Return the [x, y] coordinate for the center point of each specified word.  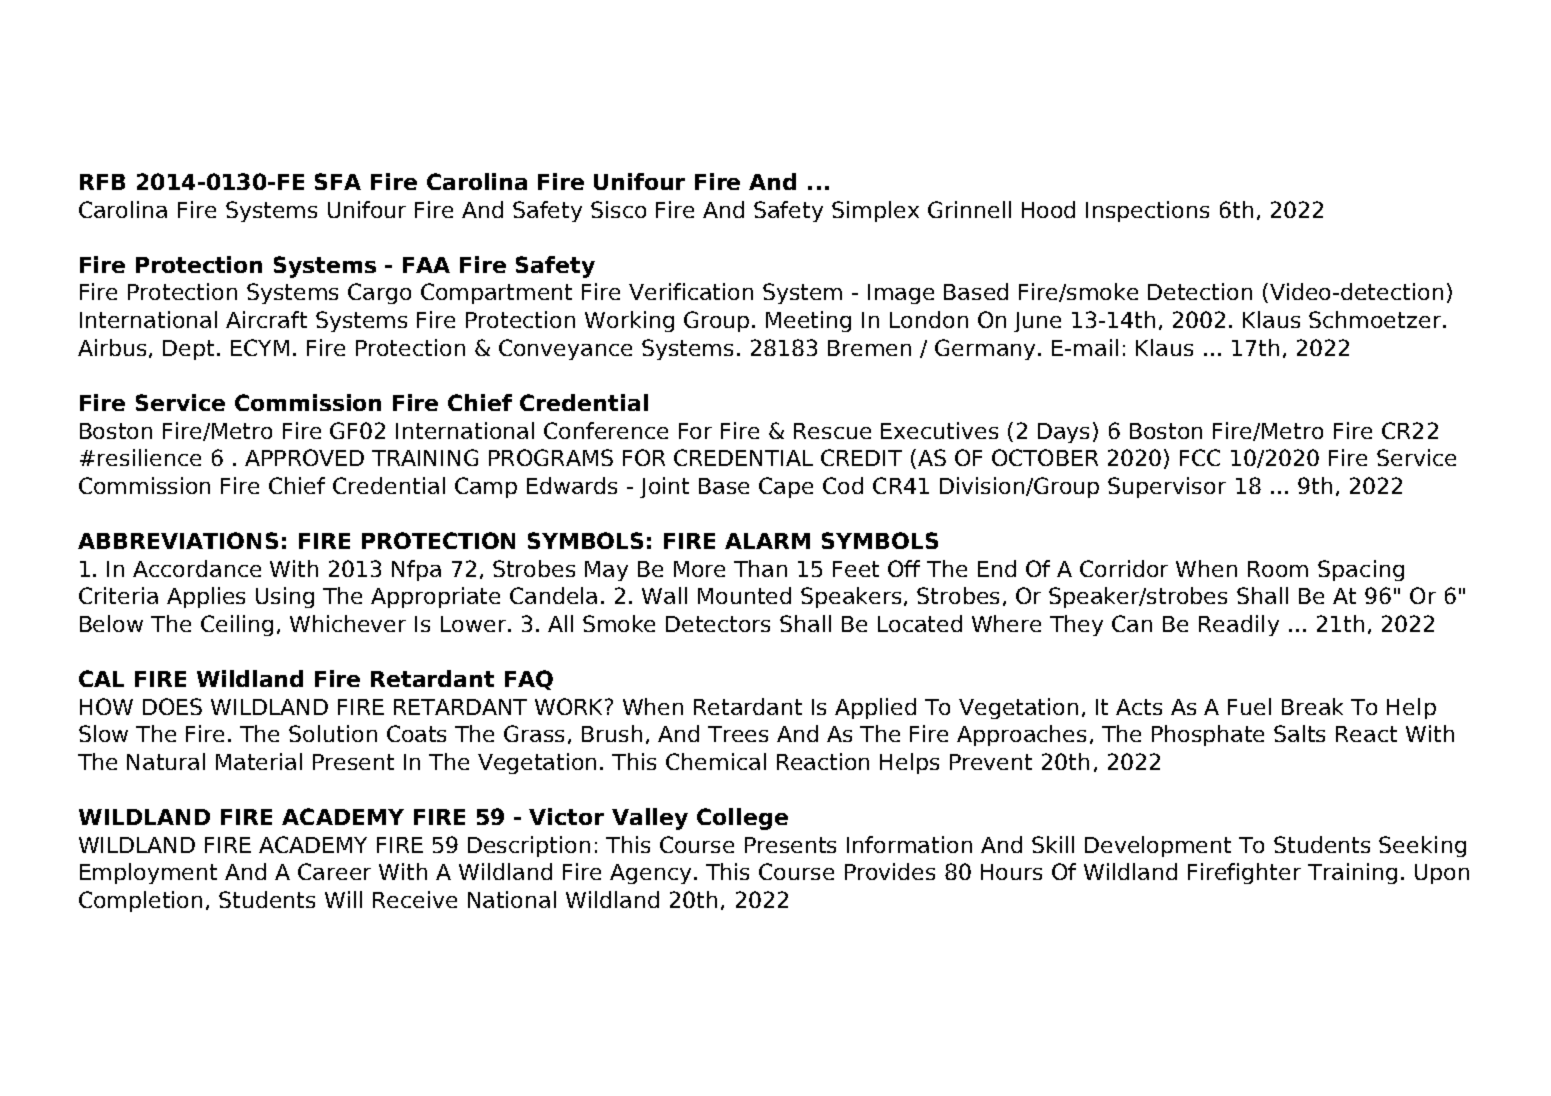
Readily [1239, 625]
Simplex [875, 211]
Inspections [1147, 211]
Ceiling [237, 625]
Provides [890, 871]
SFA [338, 181]
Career [334, 871]
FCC [1200, 457]
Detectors [718, 624]
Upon [1442, 874]
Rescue [832, 431]
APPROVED [304, 457]
